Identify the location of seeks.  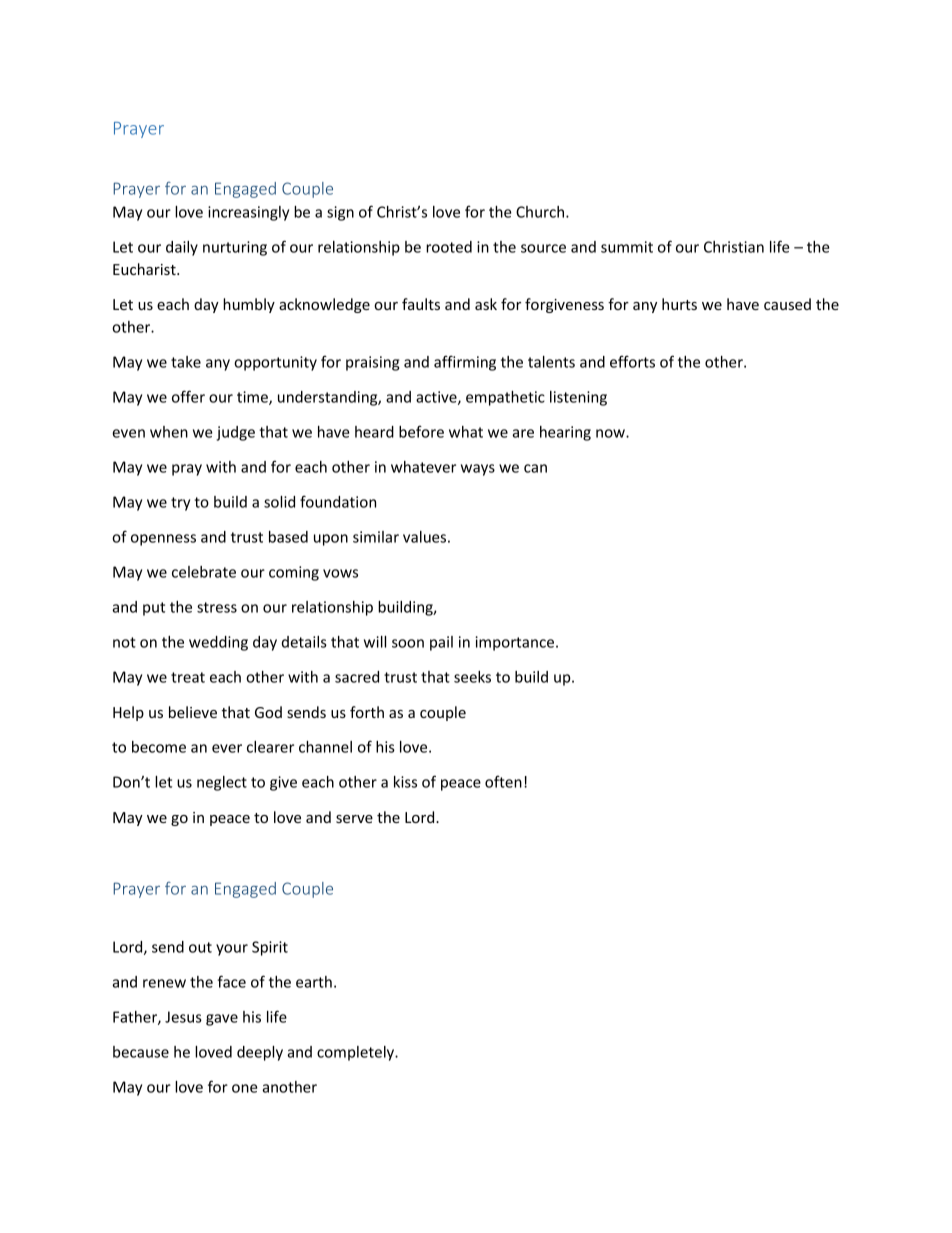
(472, 677).
